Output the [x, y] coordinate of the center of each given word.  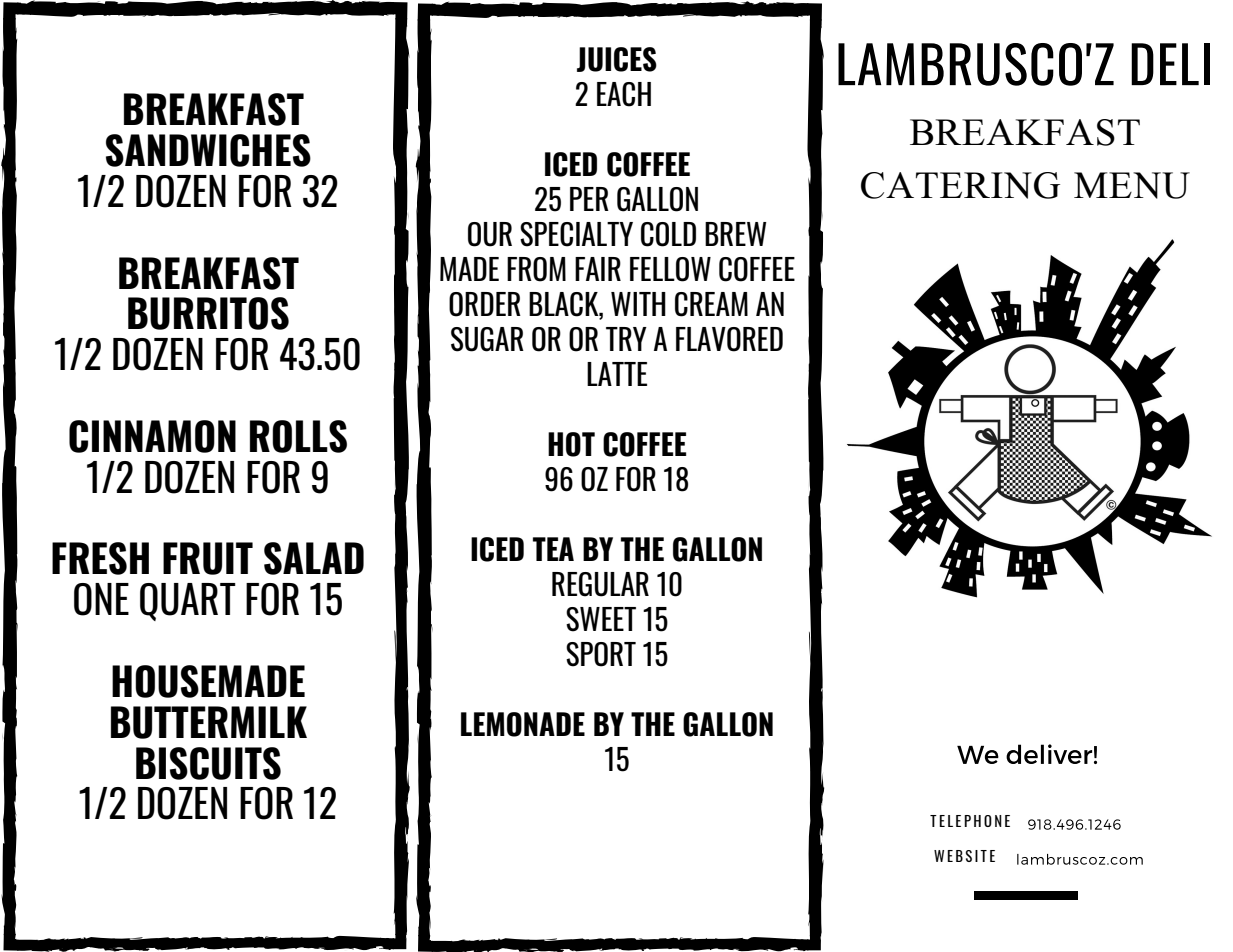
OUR [490, 234]
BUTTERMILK [209, 722]
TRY [626, 339]
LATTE [617, 374]
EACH [624, 94]
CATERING [960, 185]
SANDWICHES [208, 150]
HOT [571, 444]
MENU [1132, 185]
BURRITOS [208, 313]
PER [589, 199]
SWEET [601, 619]
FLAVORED [729, 339]
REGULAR [600, 584]
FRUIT [208, 558]
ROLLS [298, 436]
